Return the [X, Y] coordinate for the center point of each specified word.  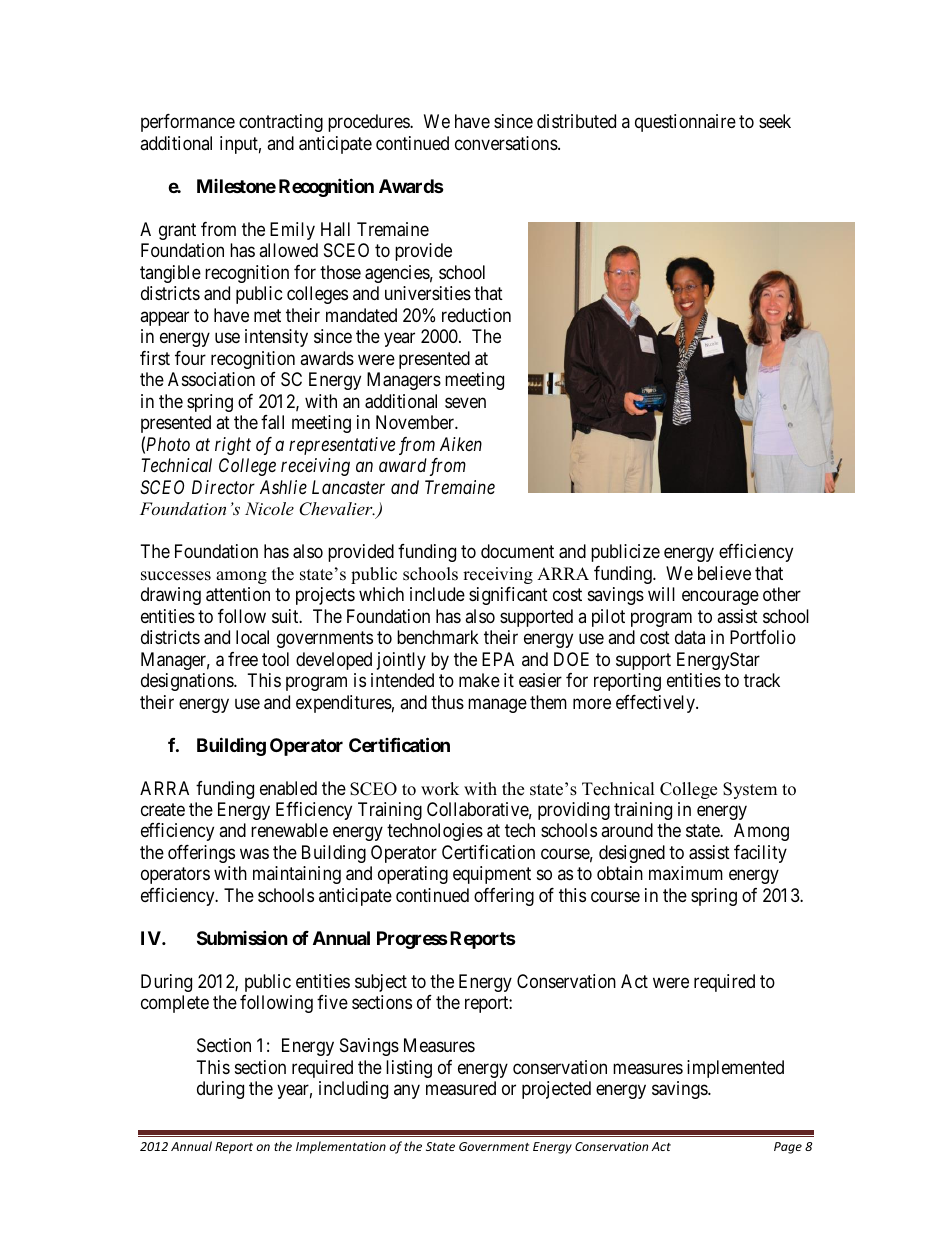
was [254, 854]
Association [211, 379]
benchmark [438, 637]
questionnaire [685, 123]
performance [188, 123]
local [252, 637]
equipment [492, 875]
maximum [686, 873]
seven [465, 402]
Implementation [341, 1147]
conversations [507, 143]
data [690, 637]
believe [724, 573]
